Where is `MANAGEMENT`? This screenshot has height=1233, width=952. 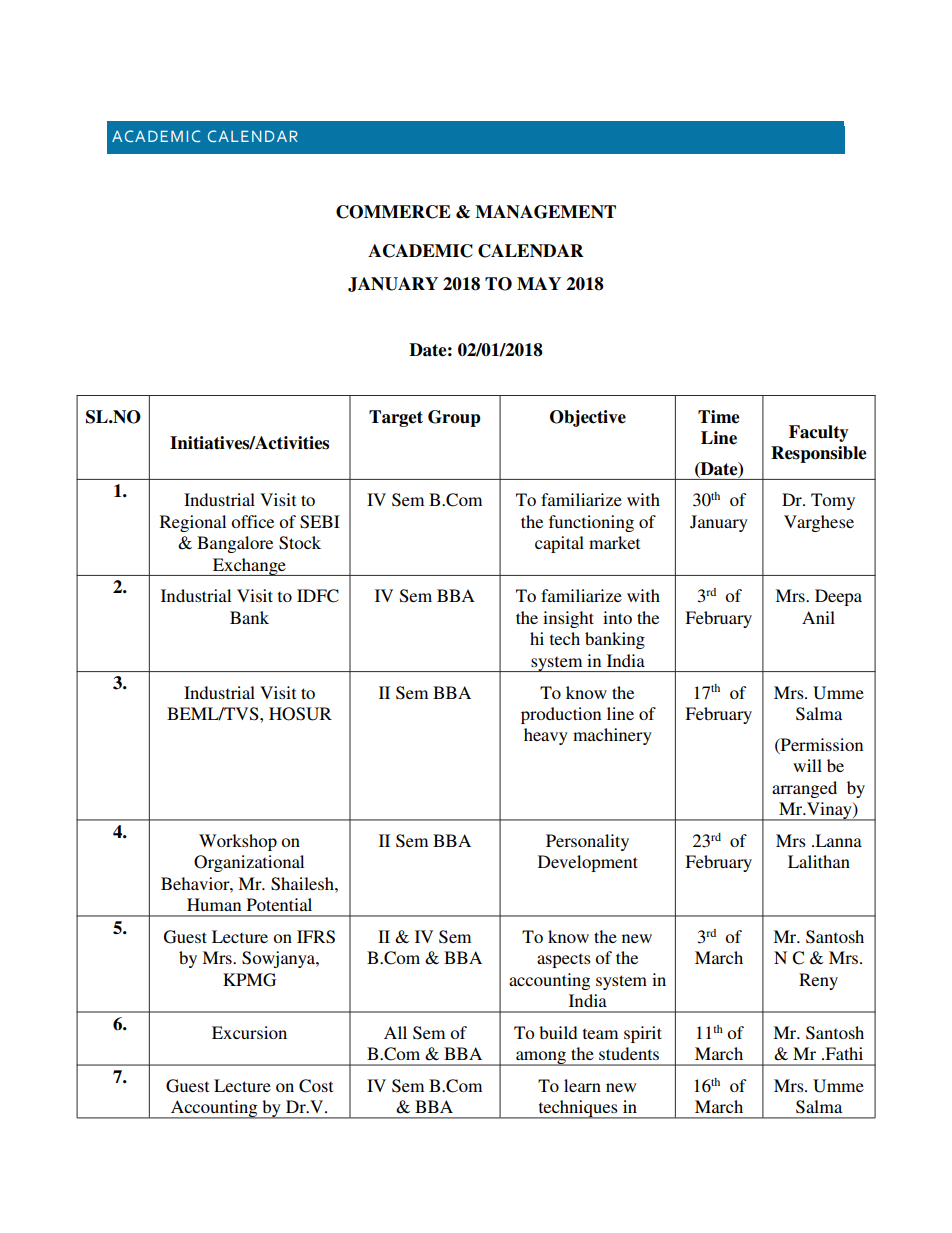
MANAGEMENT is located at coordinates (545, 212).
